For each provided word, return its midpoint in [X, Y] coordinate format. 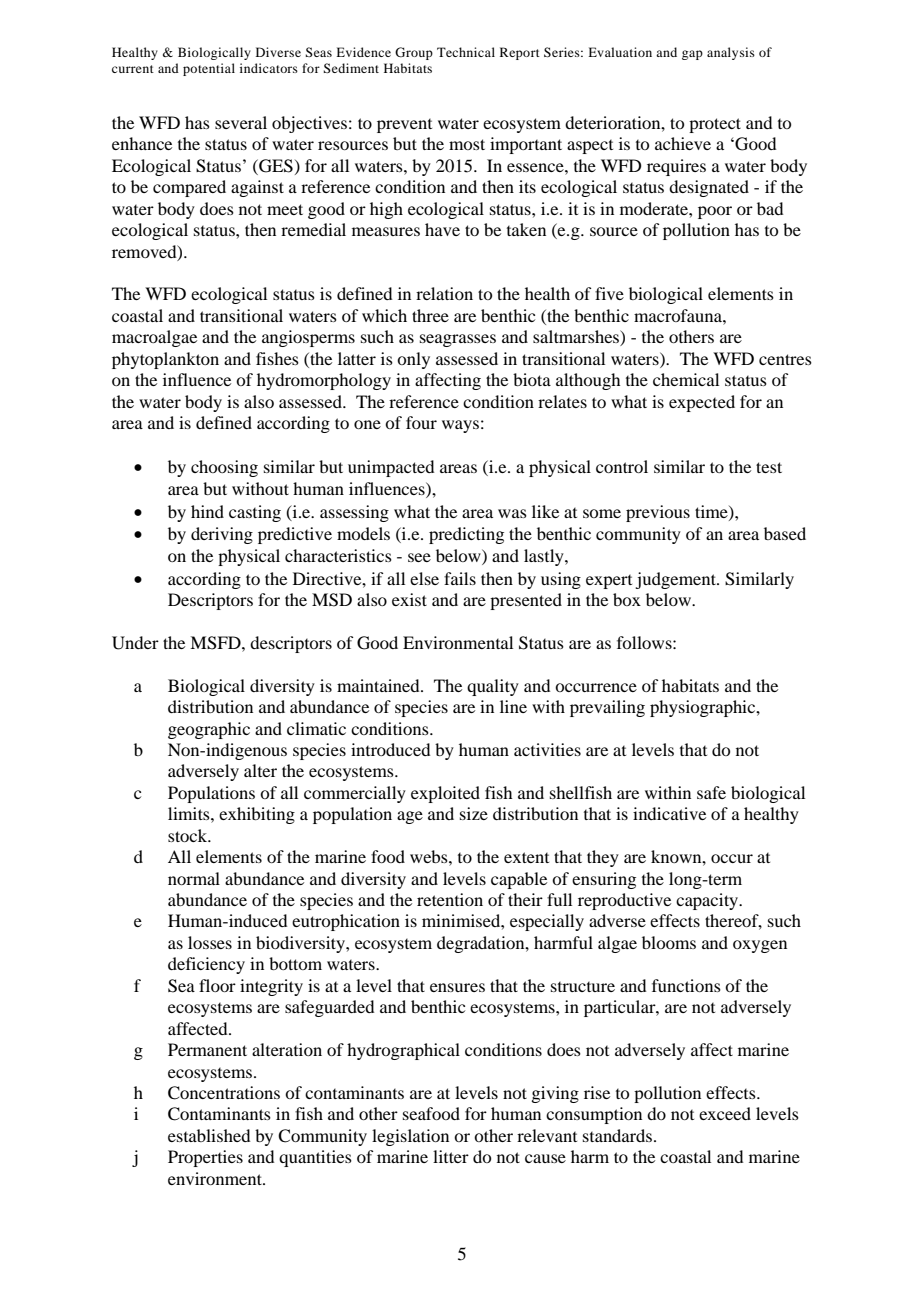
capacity [708, 901]
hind [207, 511]
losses [210, 942]
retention [450, 899]
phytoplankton [165, 360]
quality [493, 687]
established [209, 1135]
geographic [209, 730]
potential [209, 69]
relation [444, 293]
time [712, 512]
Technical [466, 52]
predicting [466, 535]
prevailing [607, 708]
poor [715, 212]
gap [692, 55]
